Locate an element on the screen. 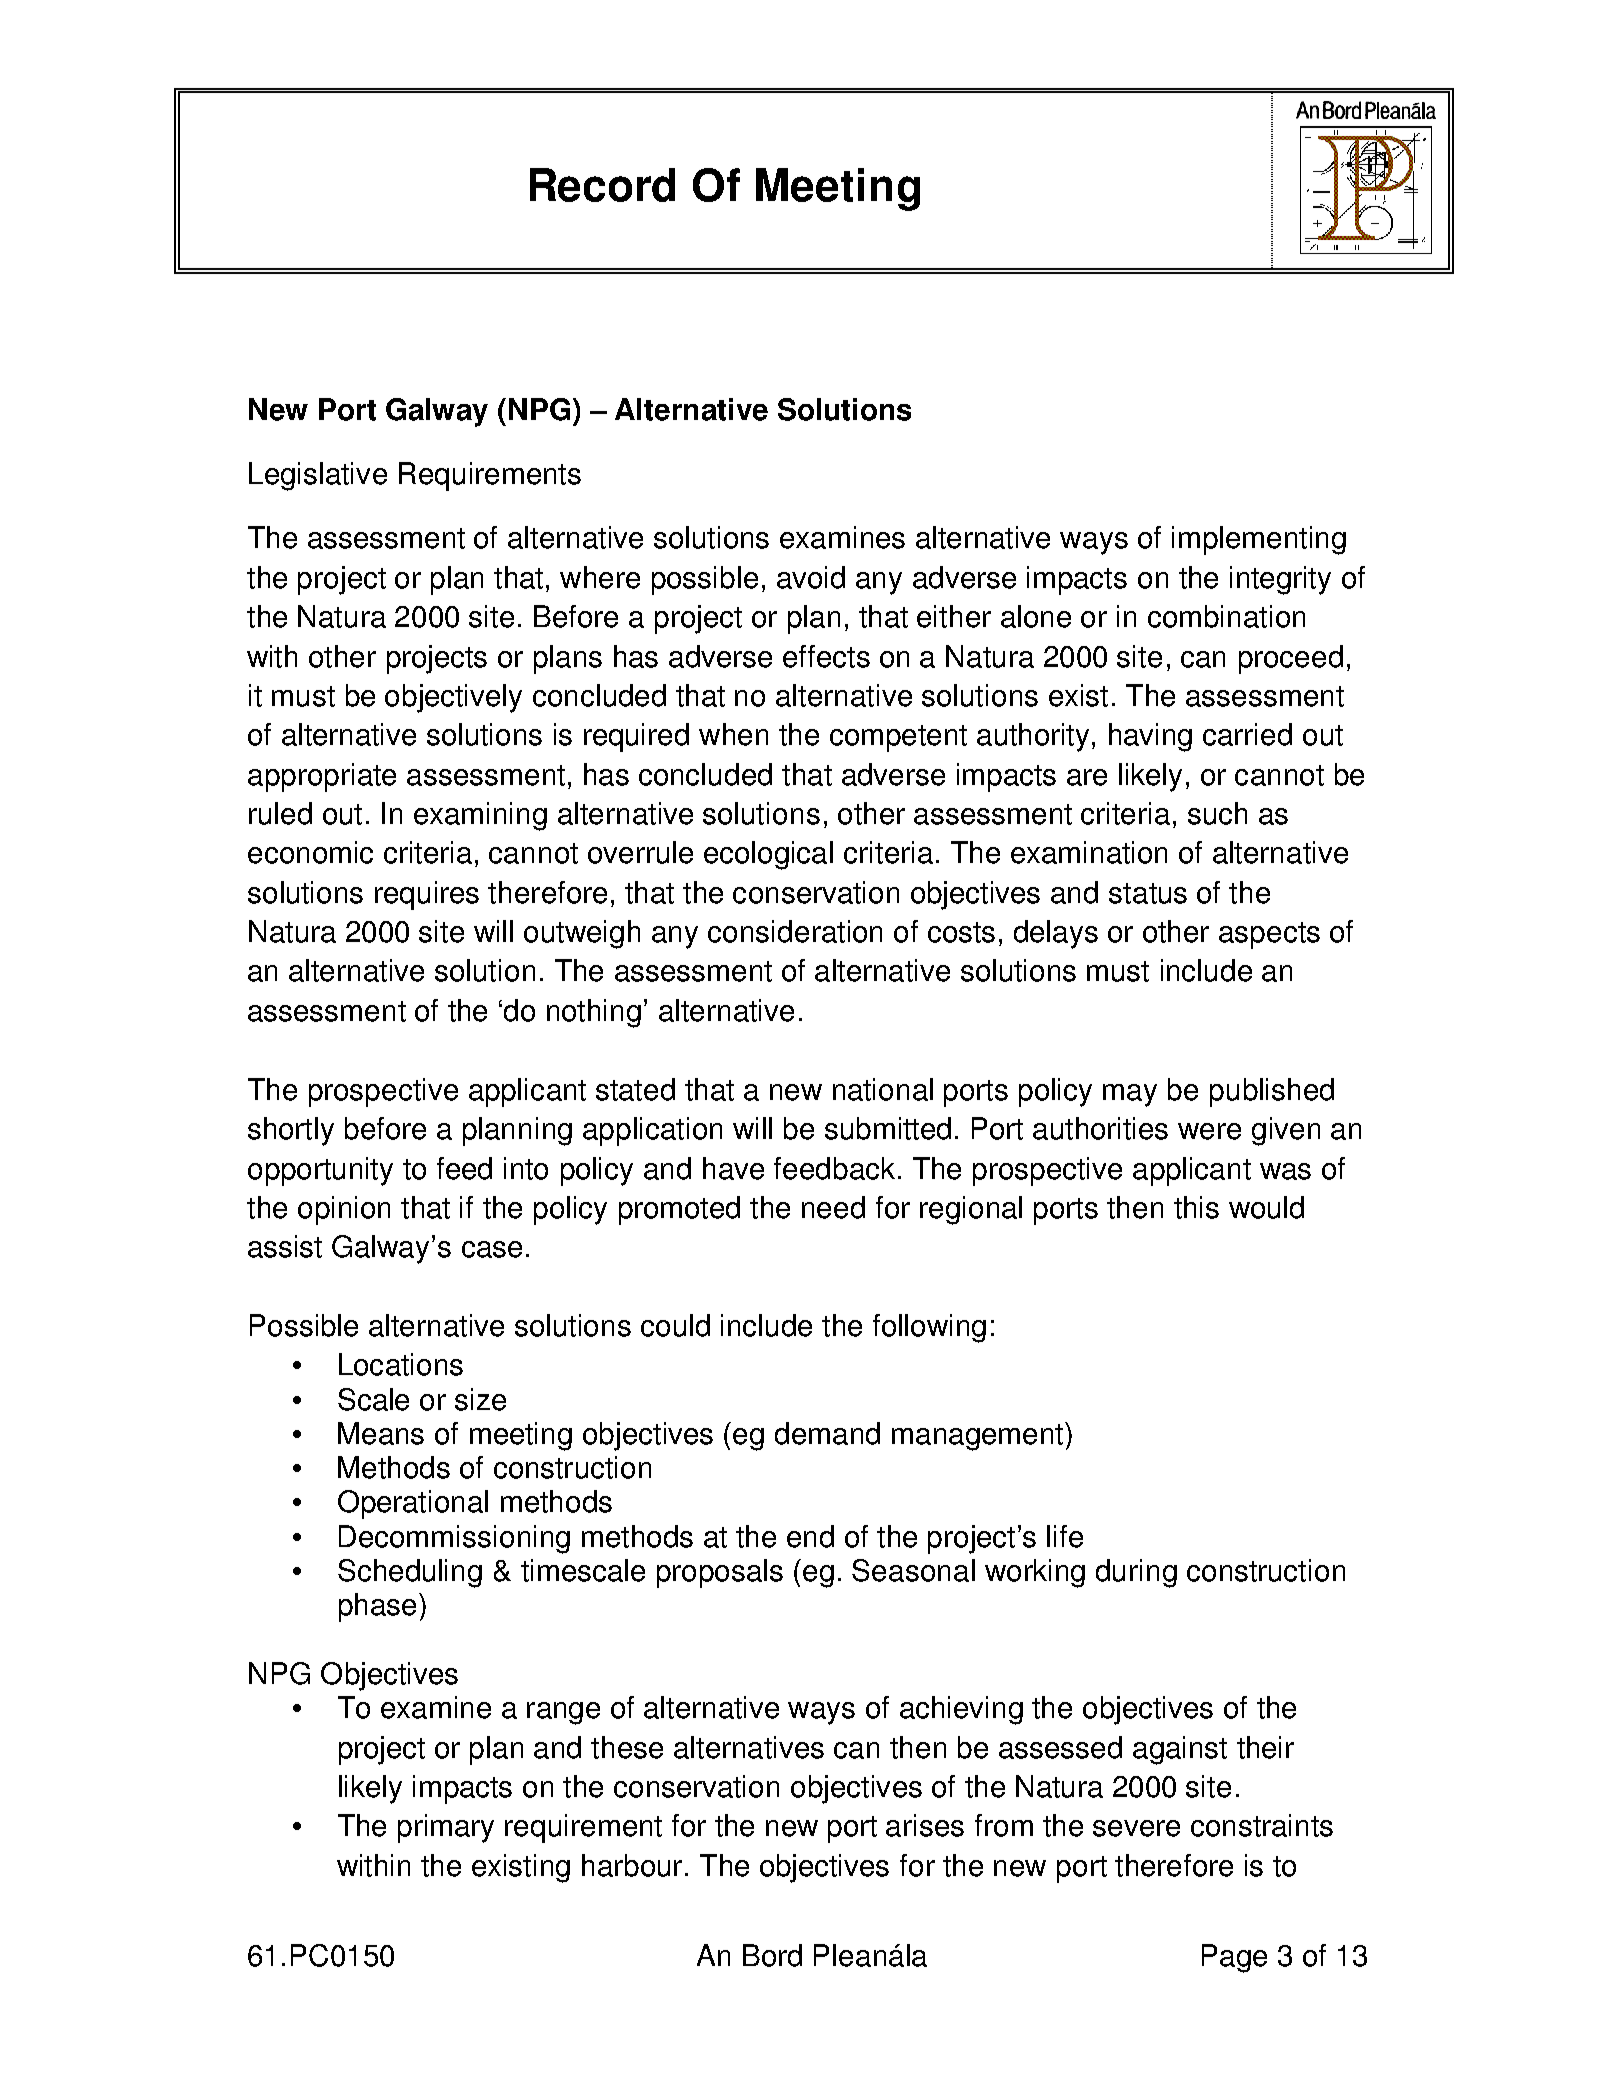 Image resolution: width=1617 pixels, height=2092 pixels. ecological is located at coordinates (768, 855).
